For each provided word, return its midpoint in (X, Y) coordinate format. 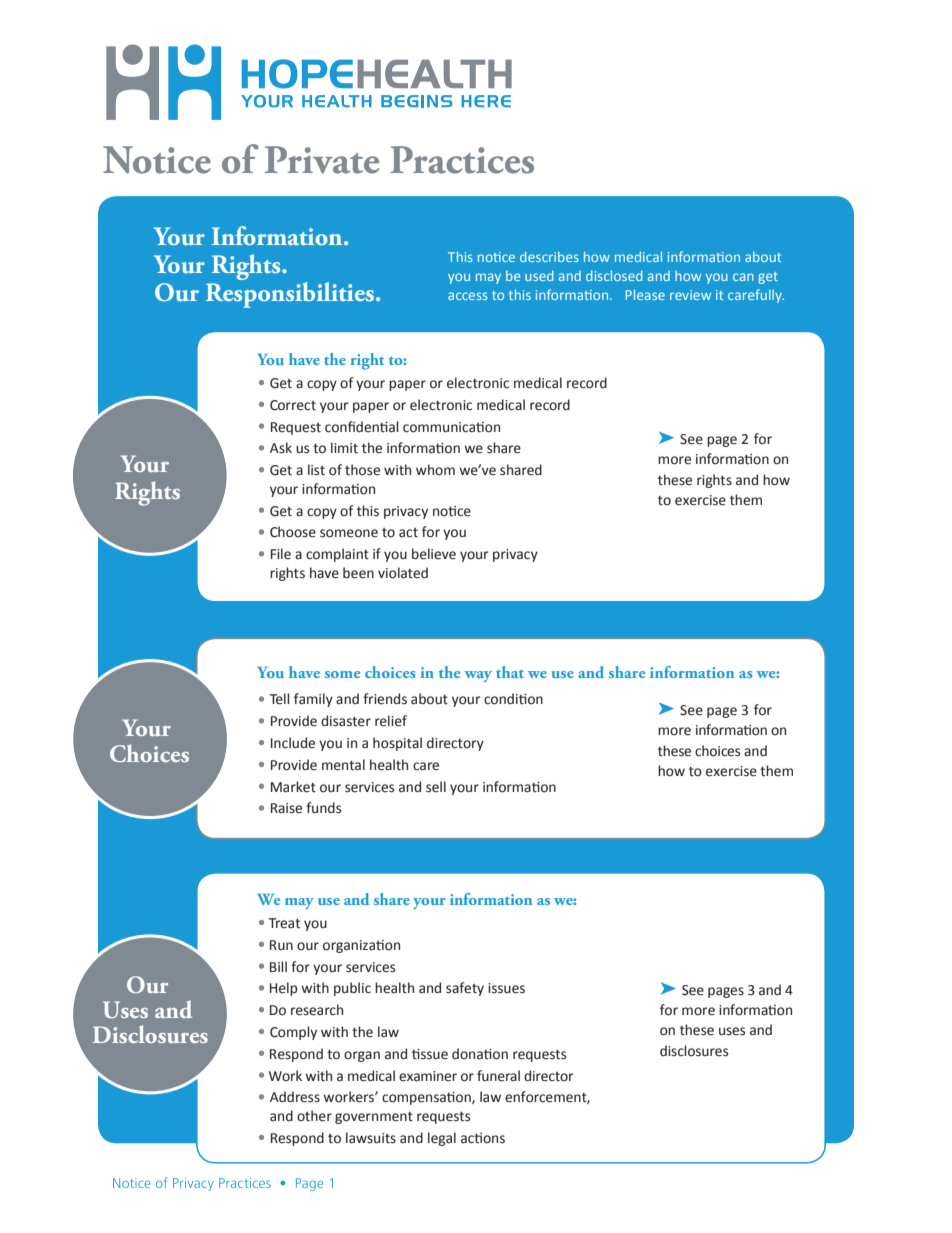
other (314, 1116)
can (743, 277)
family (313, 700)
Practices (462, 160)
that (510, 672)
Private (322, 160)
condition (513, 699)
